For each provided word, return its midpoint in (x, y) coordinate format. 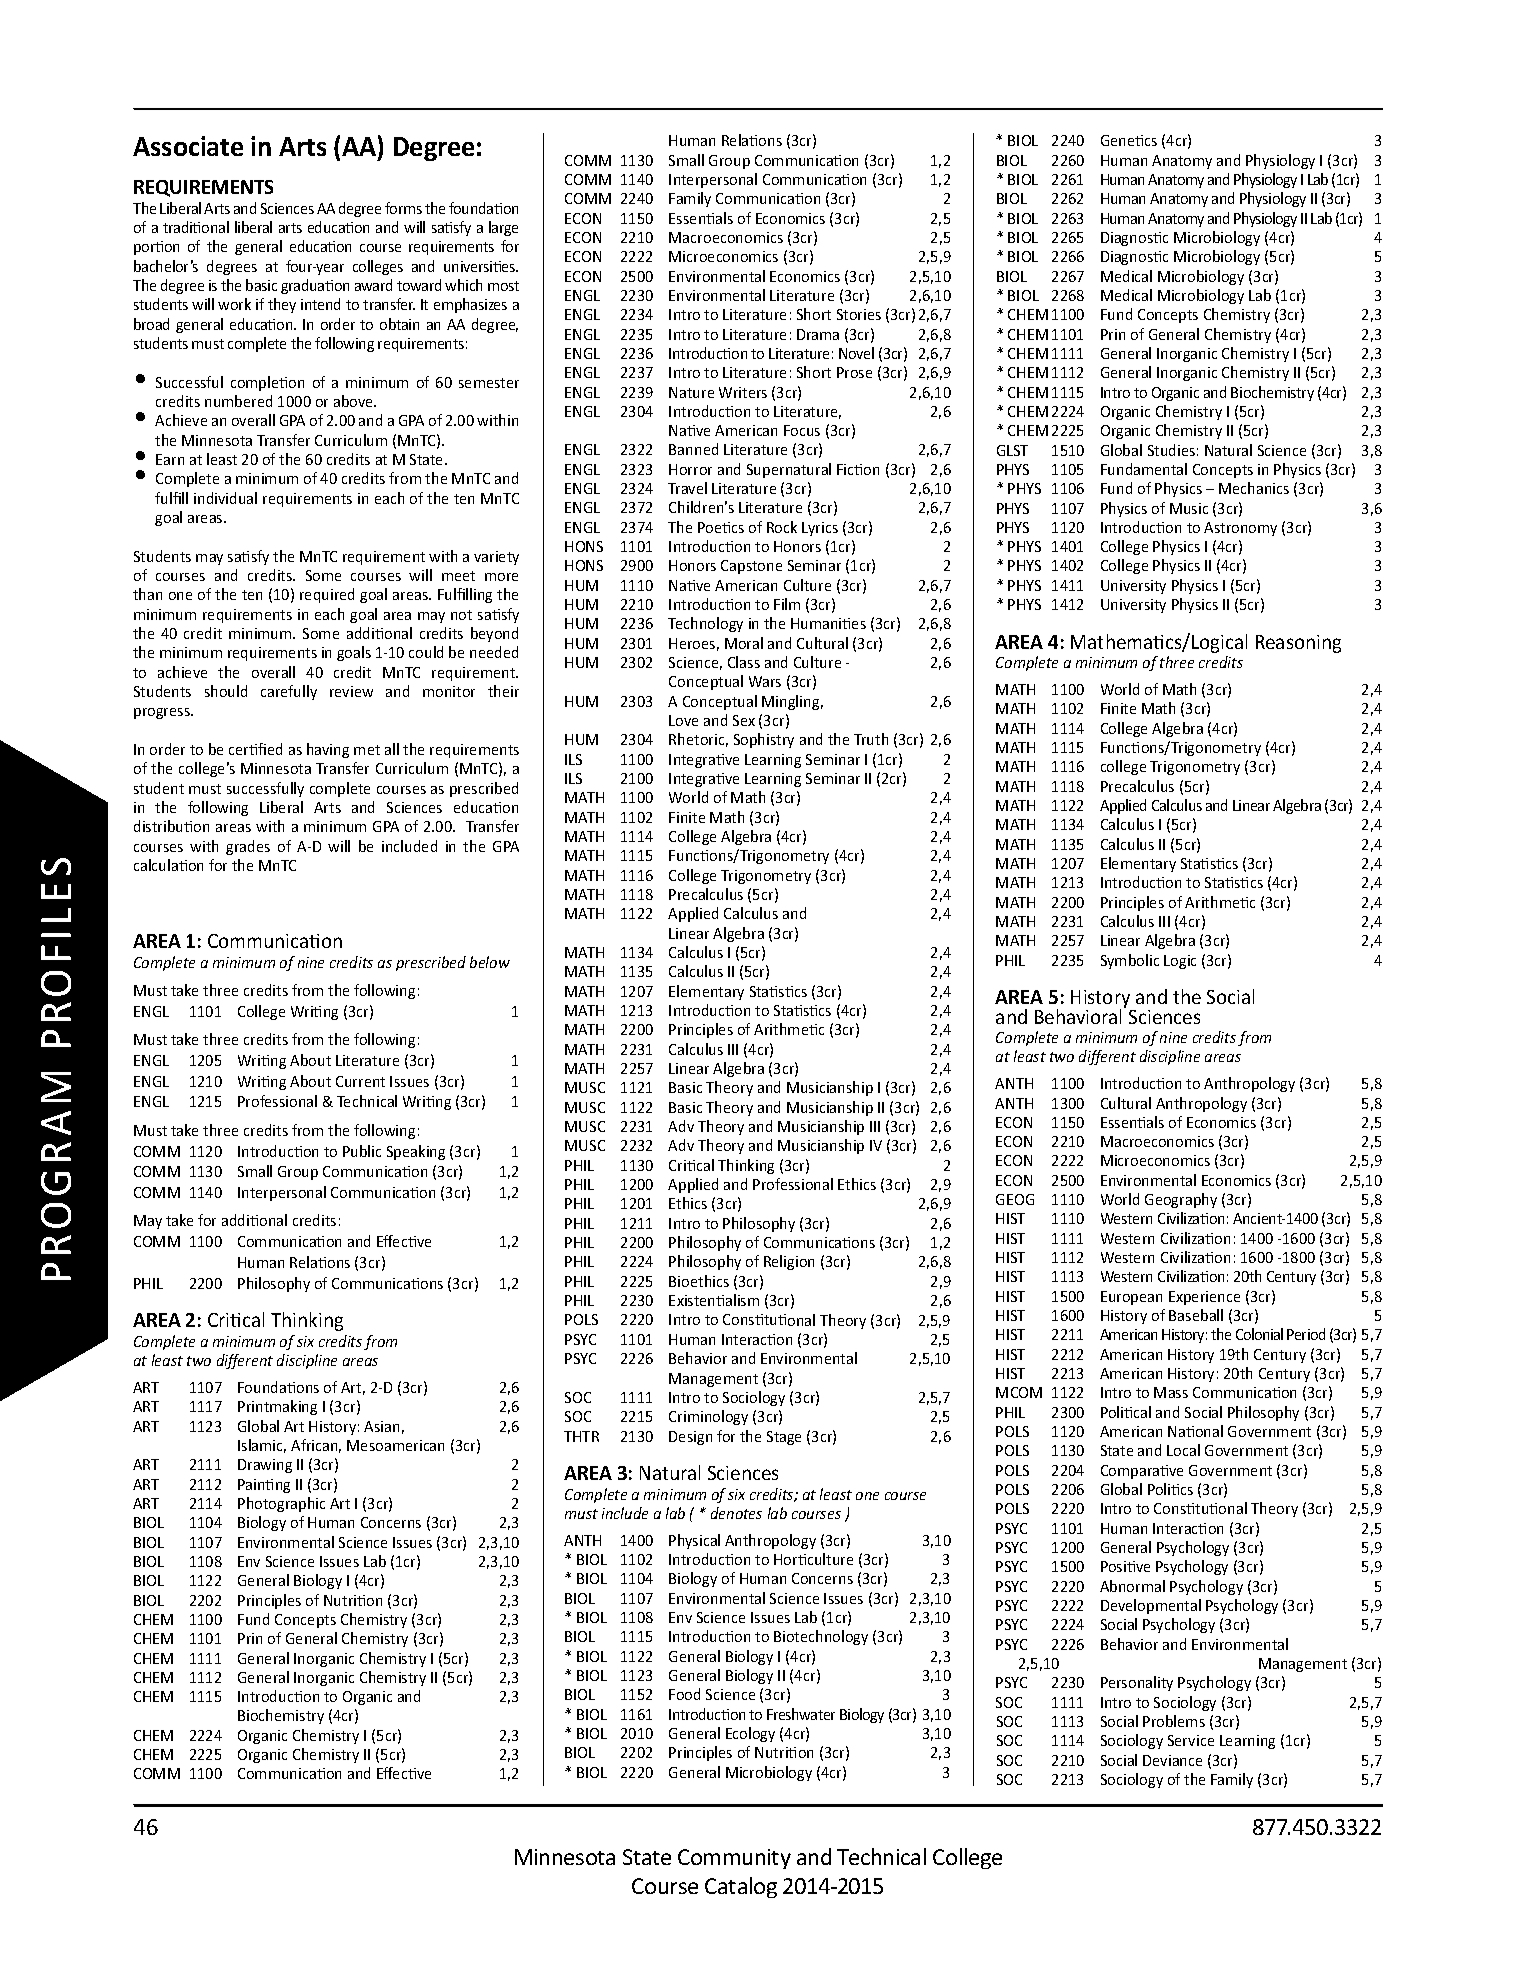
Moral (744, 643)
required (327, 595)
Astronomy (1240, 529)
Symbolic (1130, 961)
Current (360, 1081)
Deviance (1172, 1760)
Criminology (708, 1417)
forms (403, 208)
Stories (859, 314)
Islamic (262, 1446)
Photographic (281, 1504)
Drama (818, 334)
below (490, 962)
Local (1183, 1450)
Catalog (741, 1887)
